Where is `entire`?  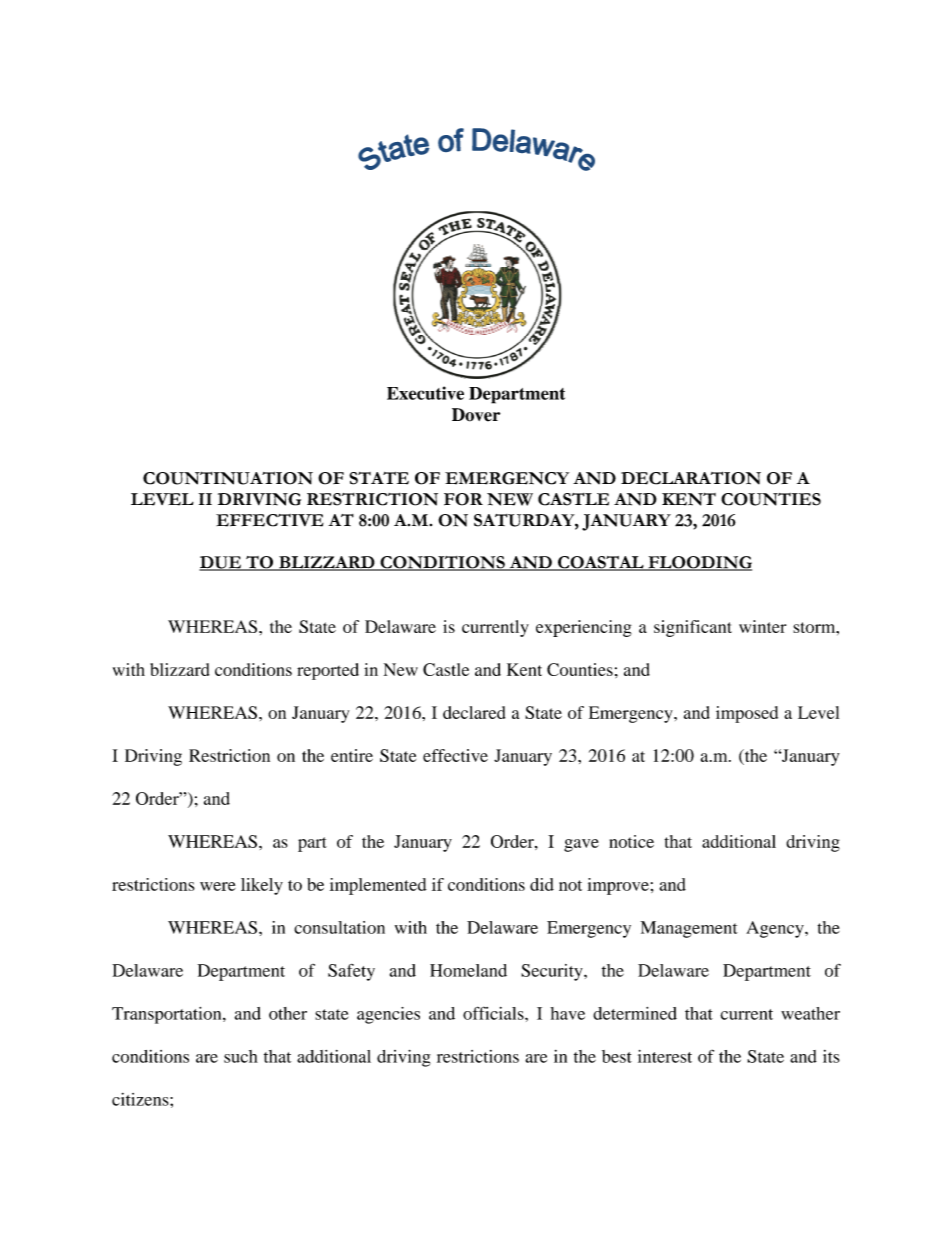
entire is located at coordinates (352, 755).
